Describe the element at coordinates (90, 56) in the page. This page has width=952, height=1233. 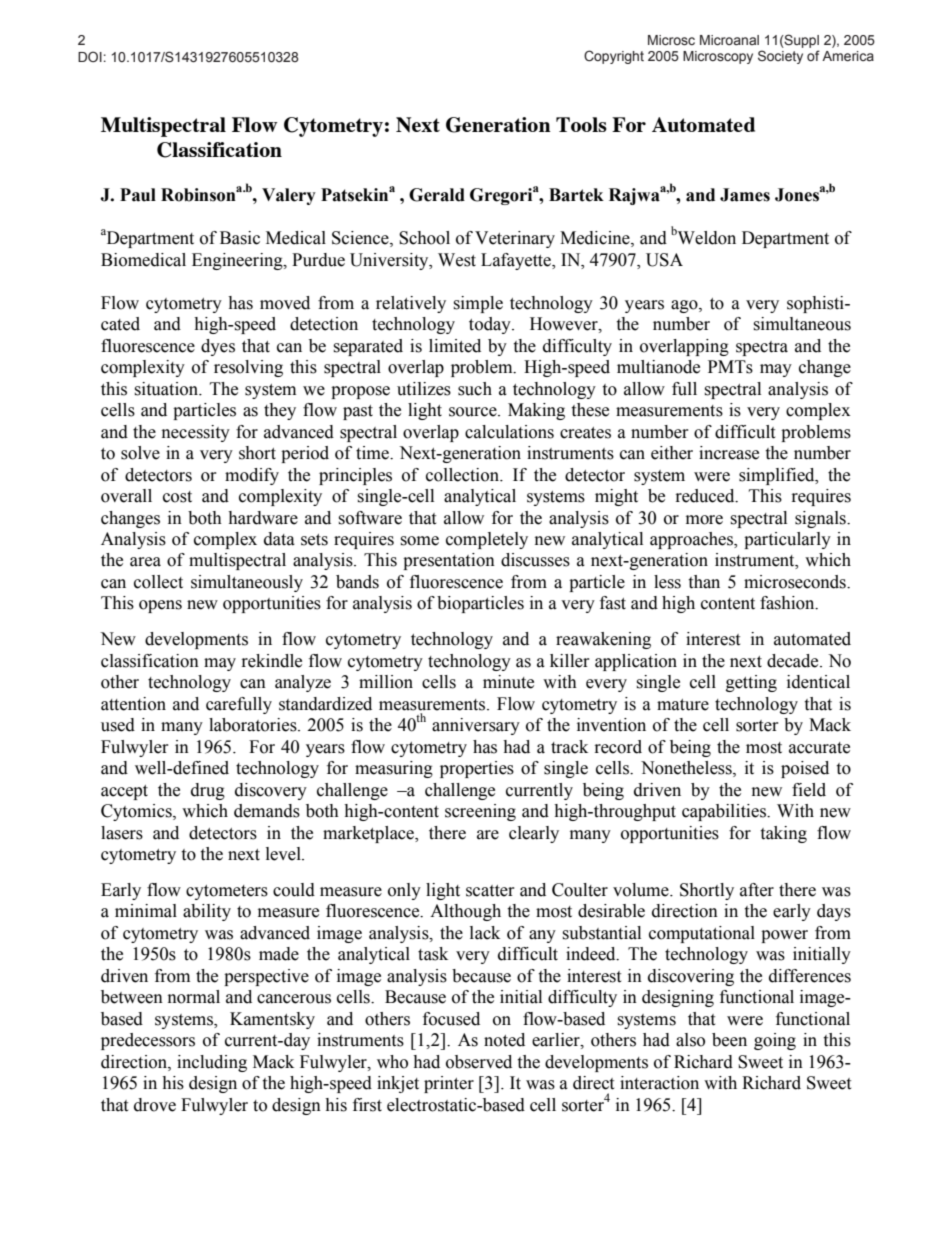
I see `DOI` at that location.
